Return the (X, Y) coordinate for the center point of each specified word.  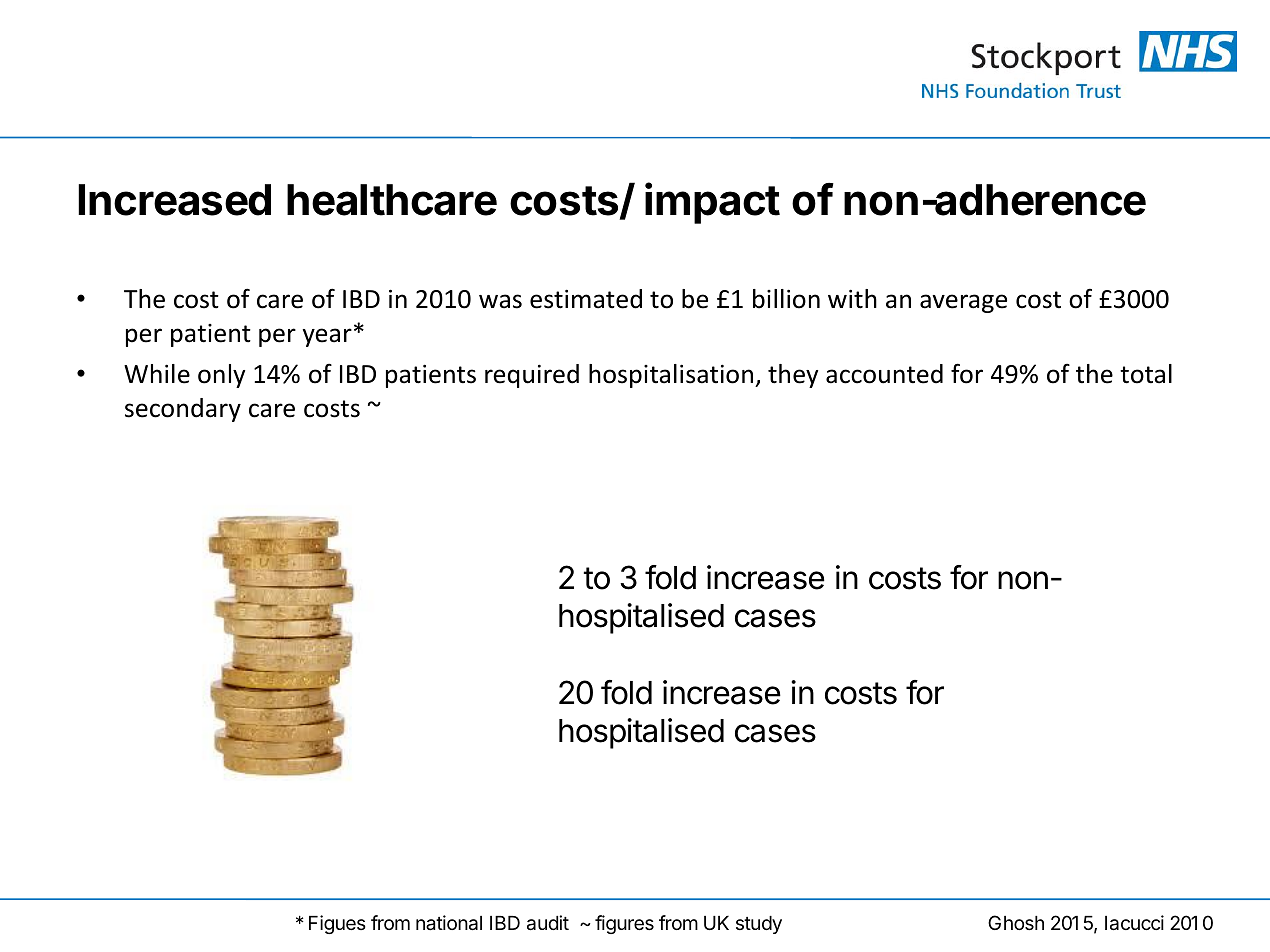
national (449, 923)
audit (548, 923)
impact (712, 203)
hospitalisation (672, 376)
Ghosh (1016, 922)
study (759, 925)
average (963, 303)
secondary (183, 410)
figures (624, 924)
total (1146, 374)
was (500, 301)
